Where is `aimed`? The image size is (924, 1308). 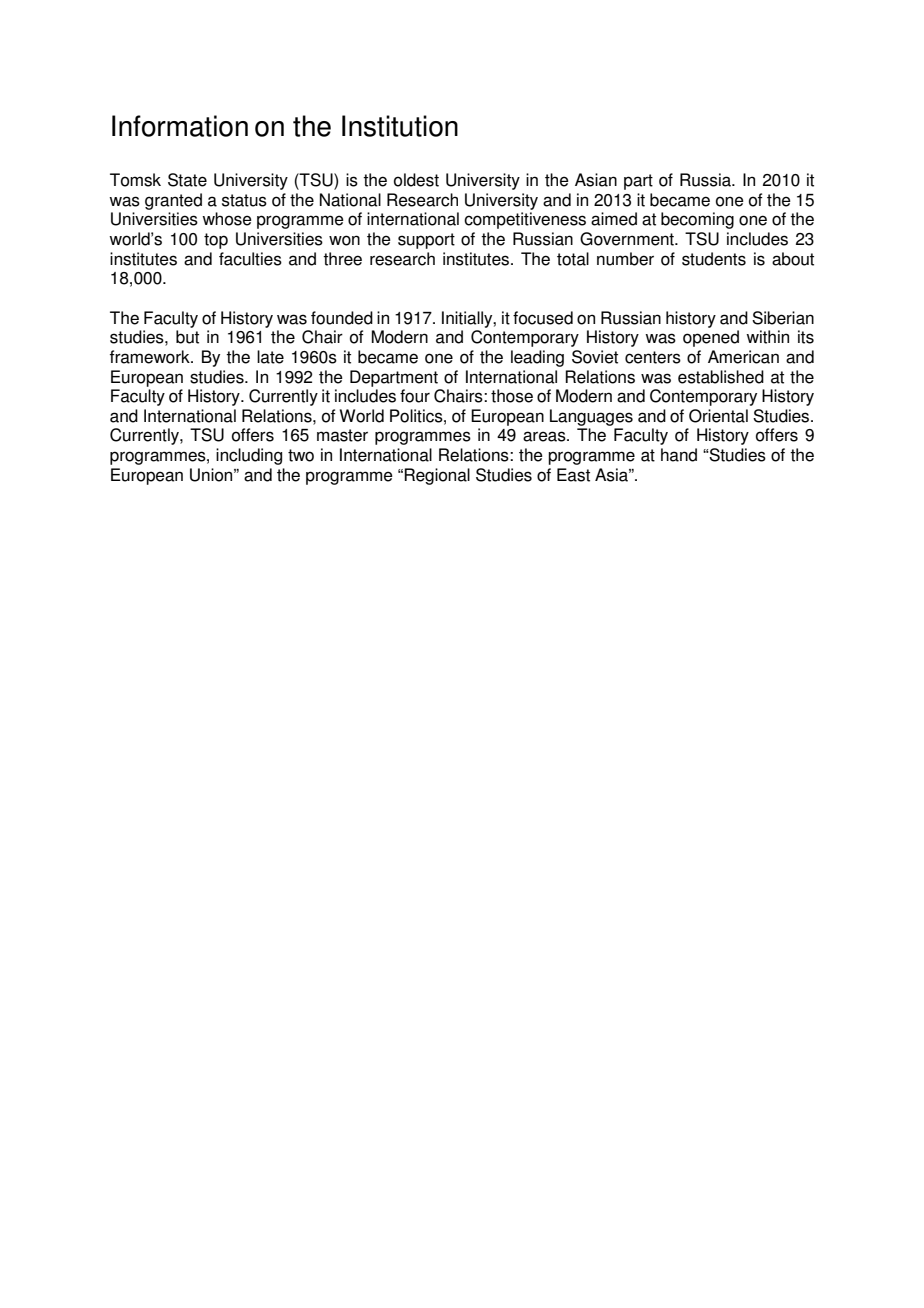
aimed is located at coordinates (614, 219).
